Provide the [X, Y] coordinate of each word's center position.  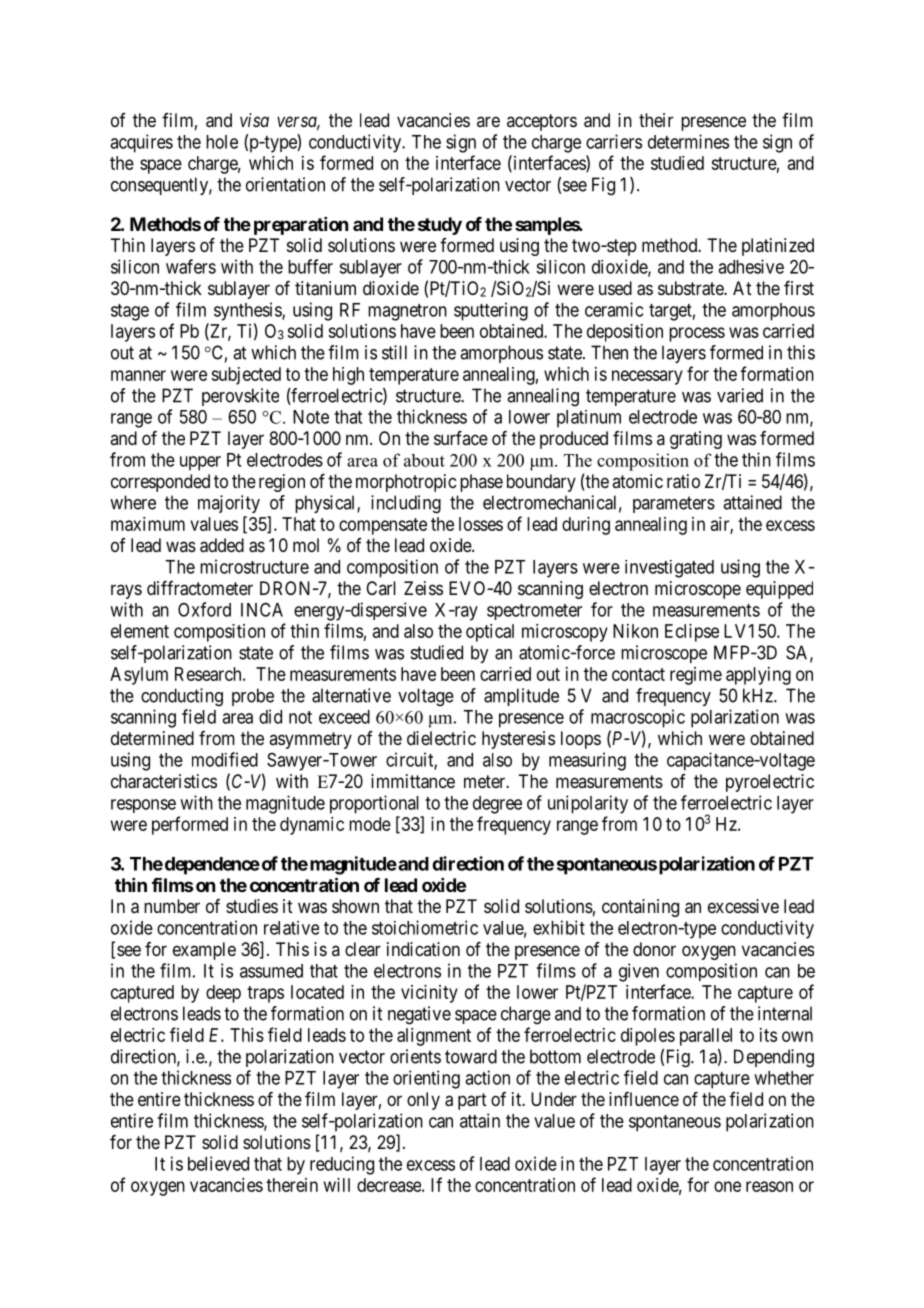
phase [481, 483]
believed [218, 1163]
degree [497, 805]
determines [688, 141]
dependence [211, 866]
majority [229, 504]
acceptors [542, 122]
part [472, 1101]
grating [696, 440]
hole [222, 142]
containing [640, 908]
